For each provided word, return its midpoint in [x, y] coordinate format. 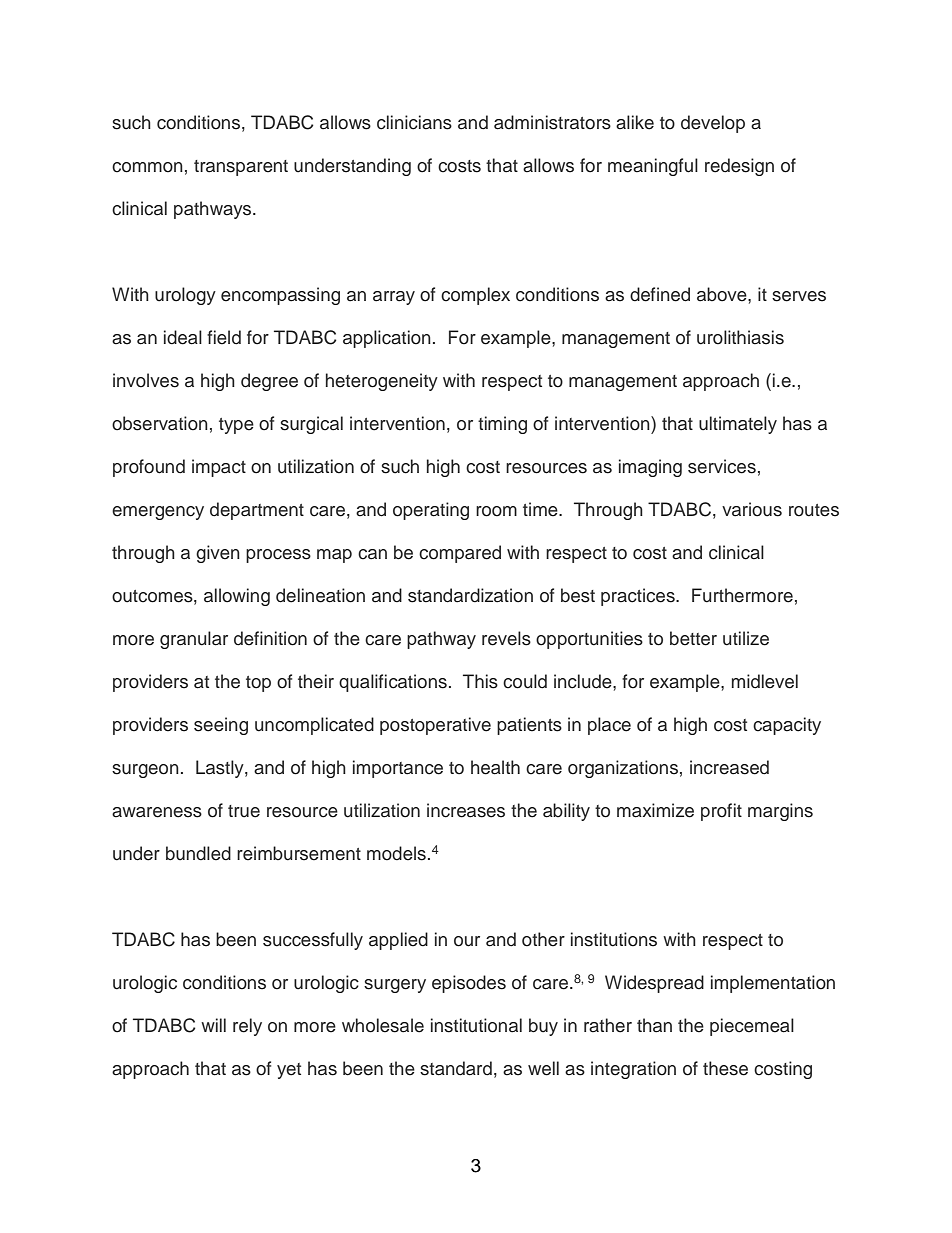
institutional [476, 1025]
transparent [241, 168]
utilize [746, 638]
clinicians [414, 122]
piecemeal [752, 1027]
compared [460, 554]
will [213, 1025]
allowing [237, 597]
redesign [739, 167]
